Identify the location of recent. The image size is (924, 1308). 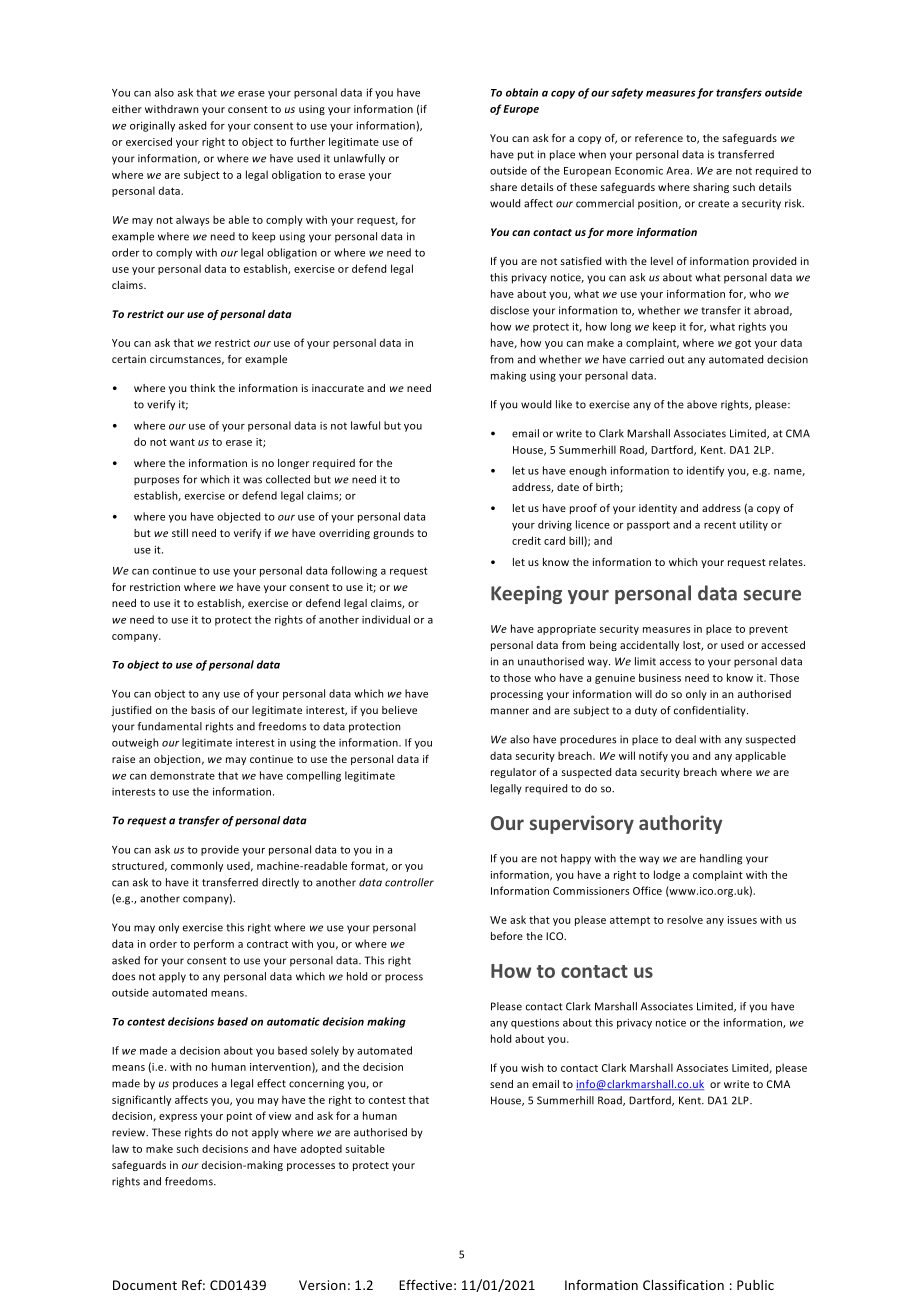
(720, 525).
